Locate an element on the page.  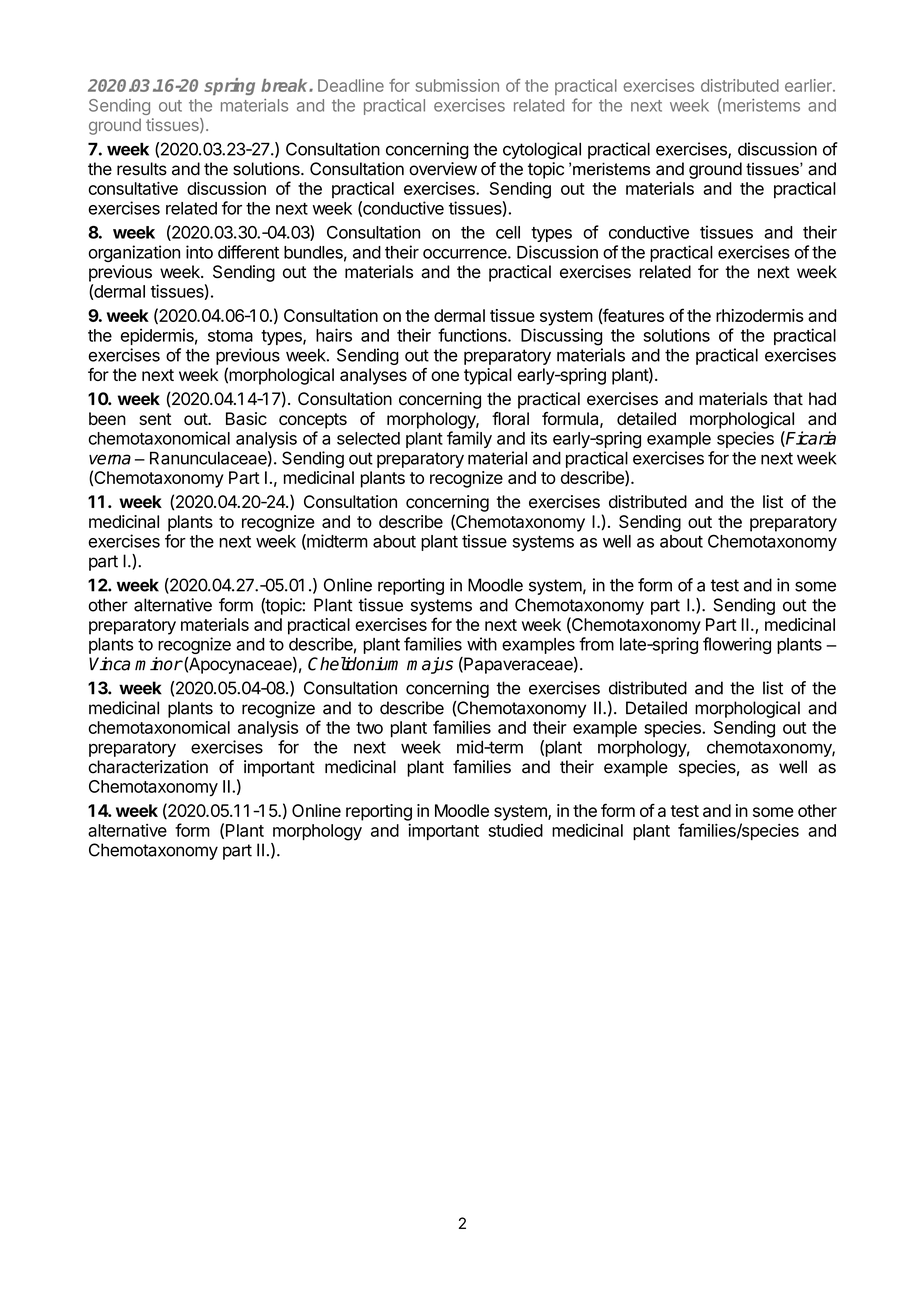
flowering is located at coordinates (737, 645).
